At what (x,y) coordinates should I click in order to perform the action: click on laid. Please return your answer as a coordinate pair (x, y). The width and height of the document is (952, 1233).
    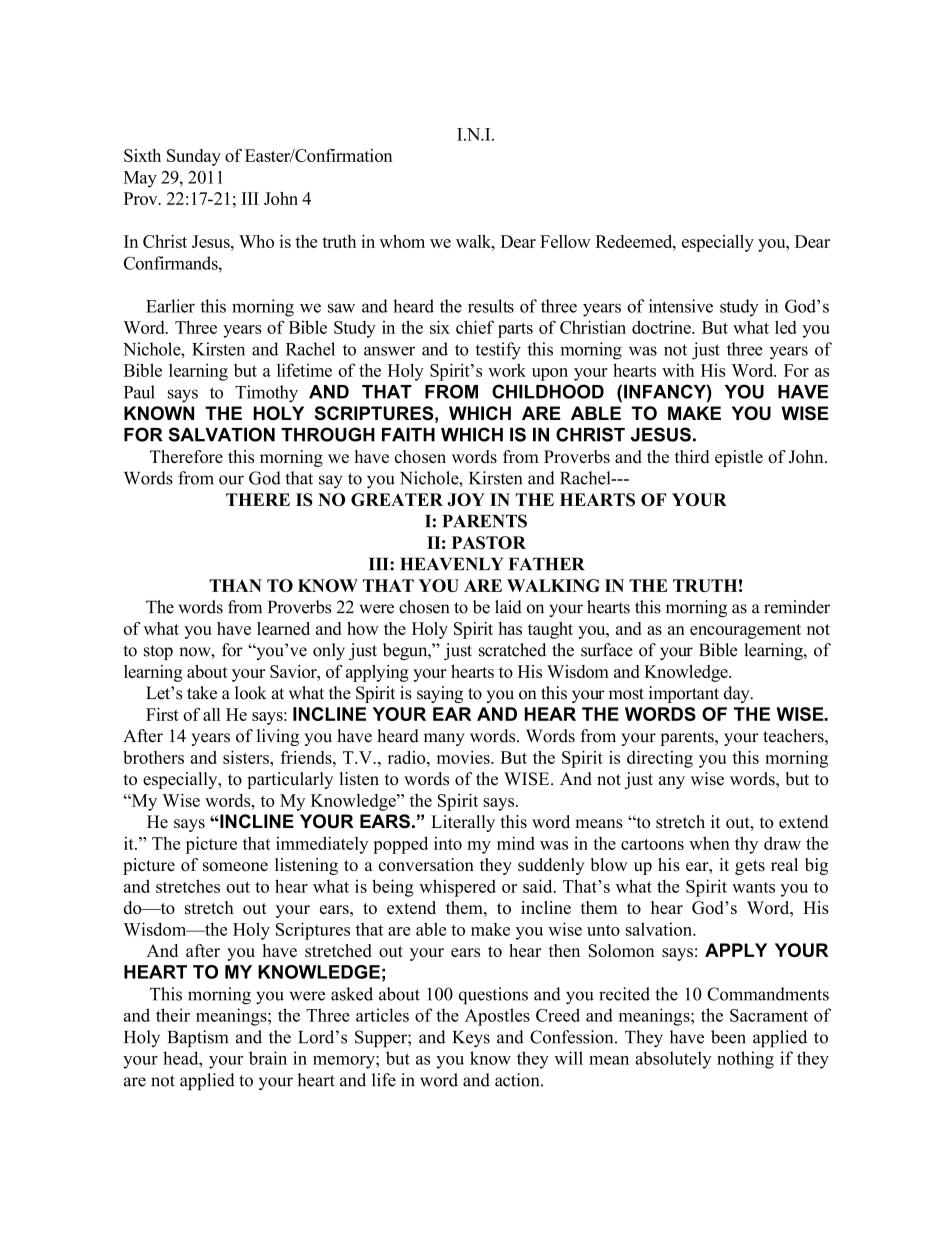
    Looking at the image, I should click on (508, 607).
